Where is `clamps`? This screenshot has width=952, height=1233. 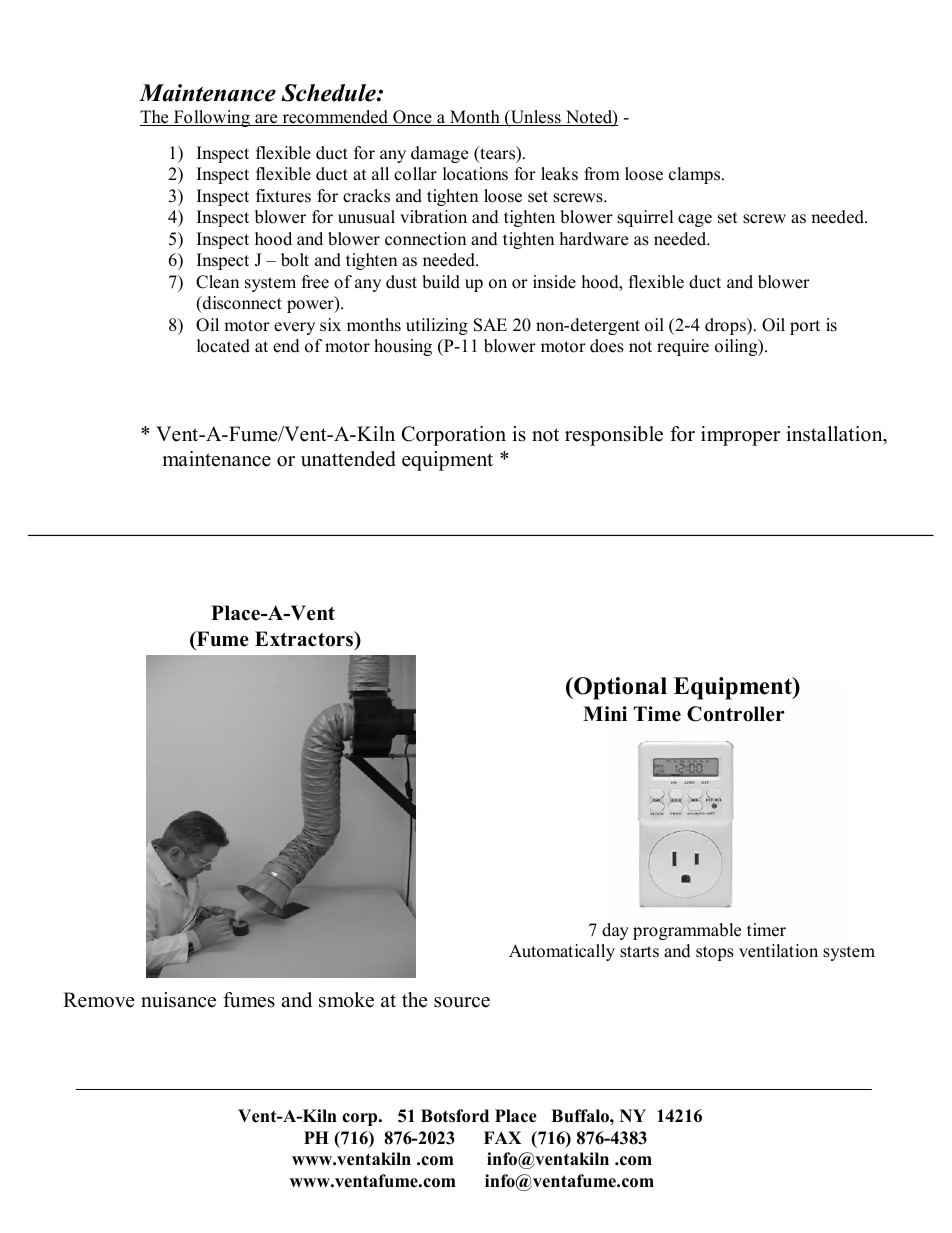
clamps is located at coordinates (696, 175).
